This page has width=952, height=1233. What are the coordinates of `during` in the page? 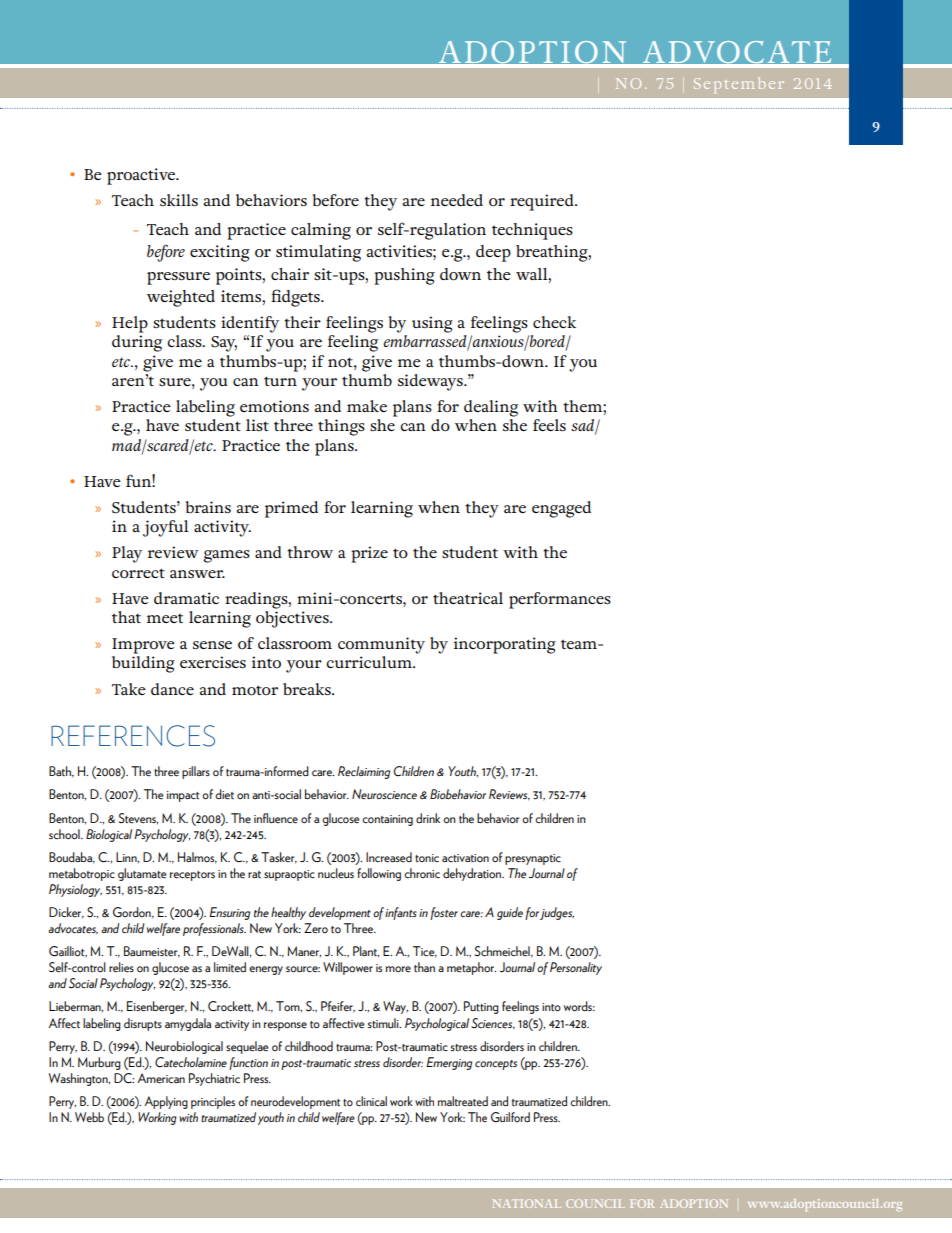 It's located at (137, 343).
